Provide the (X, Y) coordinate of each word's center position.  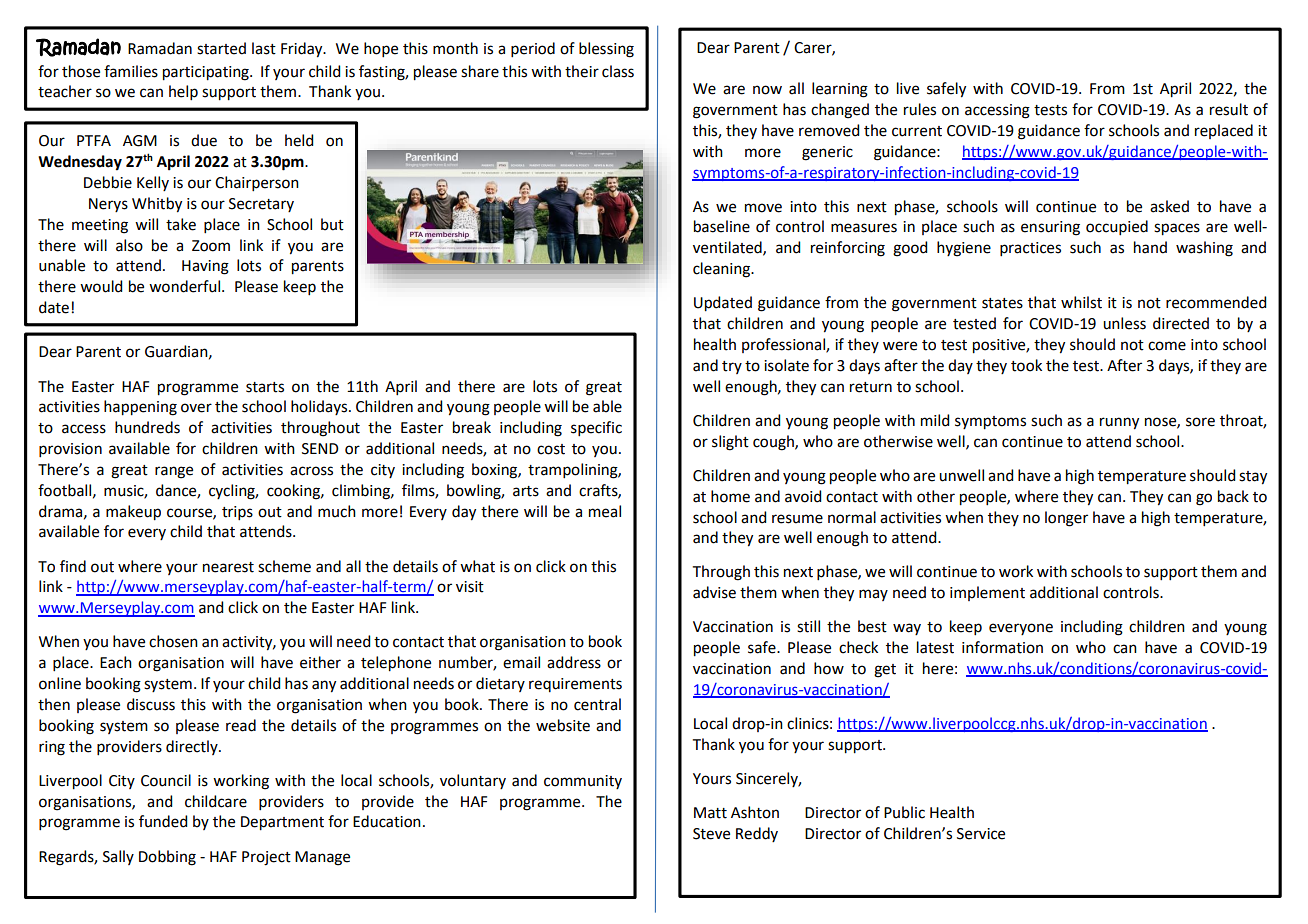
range (174, 472)
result (1229, 109)
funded (163, 821)
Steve (711, 834)
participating (207, 73)
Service (981, 834)
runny (1119, 423)
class (618, 71)
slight (730, 443)
